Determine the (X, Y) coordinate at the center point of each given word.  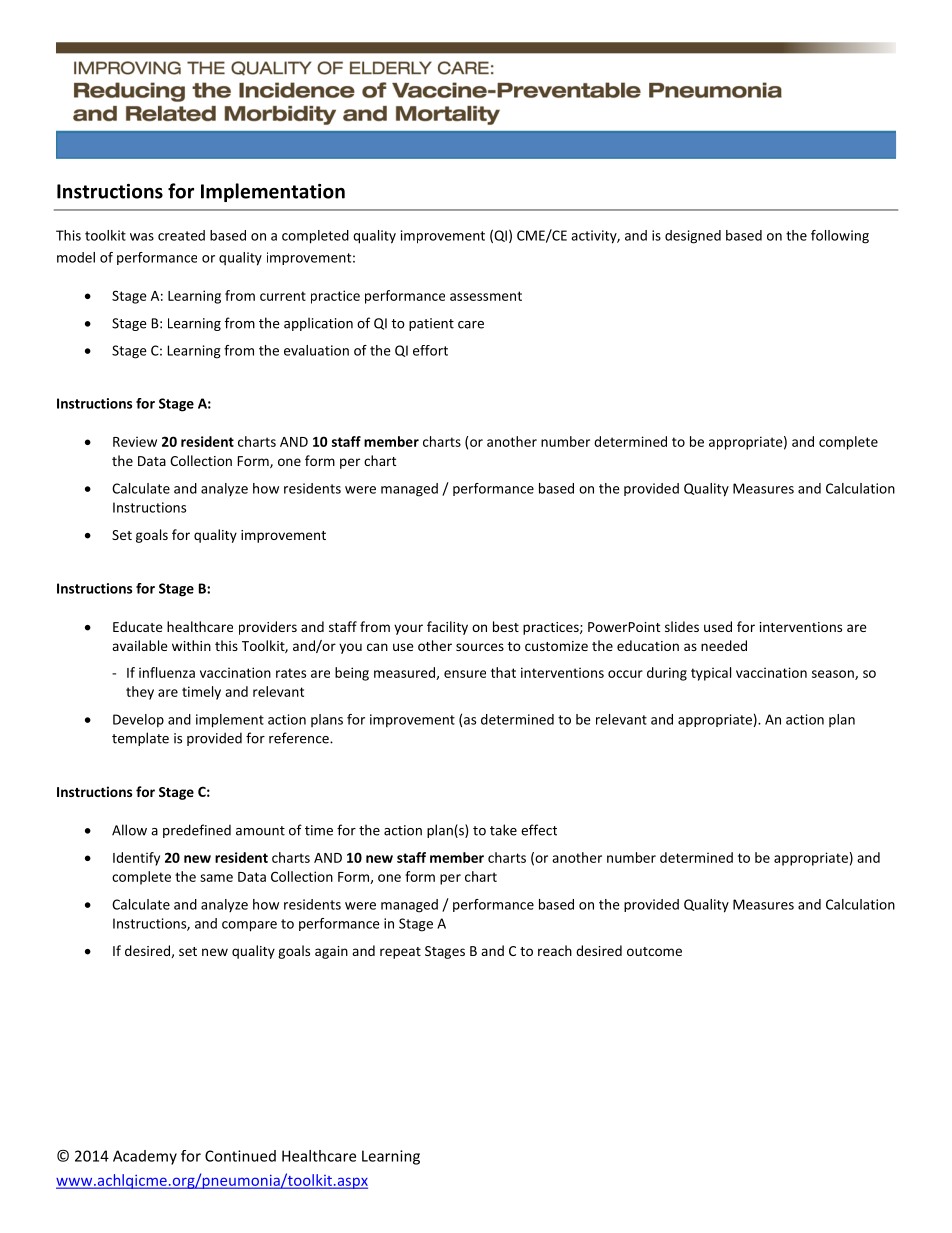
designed (693, 237)
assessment (486, 296)
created (181, 235)
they (140, 693)
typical (711, 674)
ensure (465, 674)
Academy (145, 1157)
